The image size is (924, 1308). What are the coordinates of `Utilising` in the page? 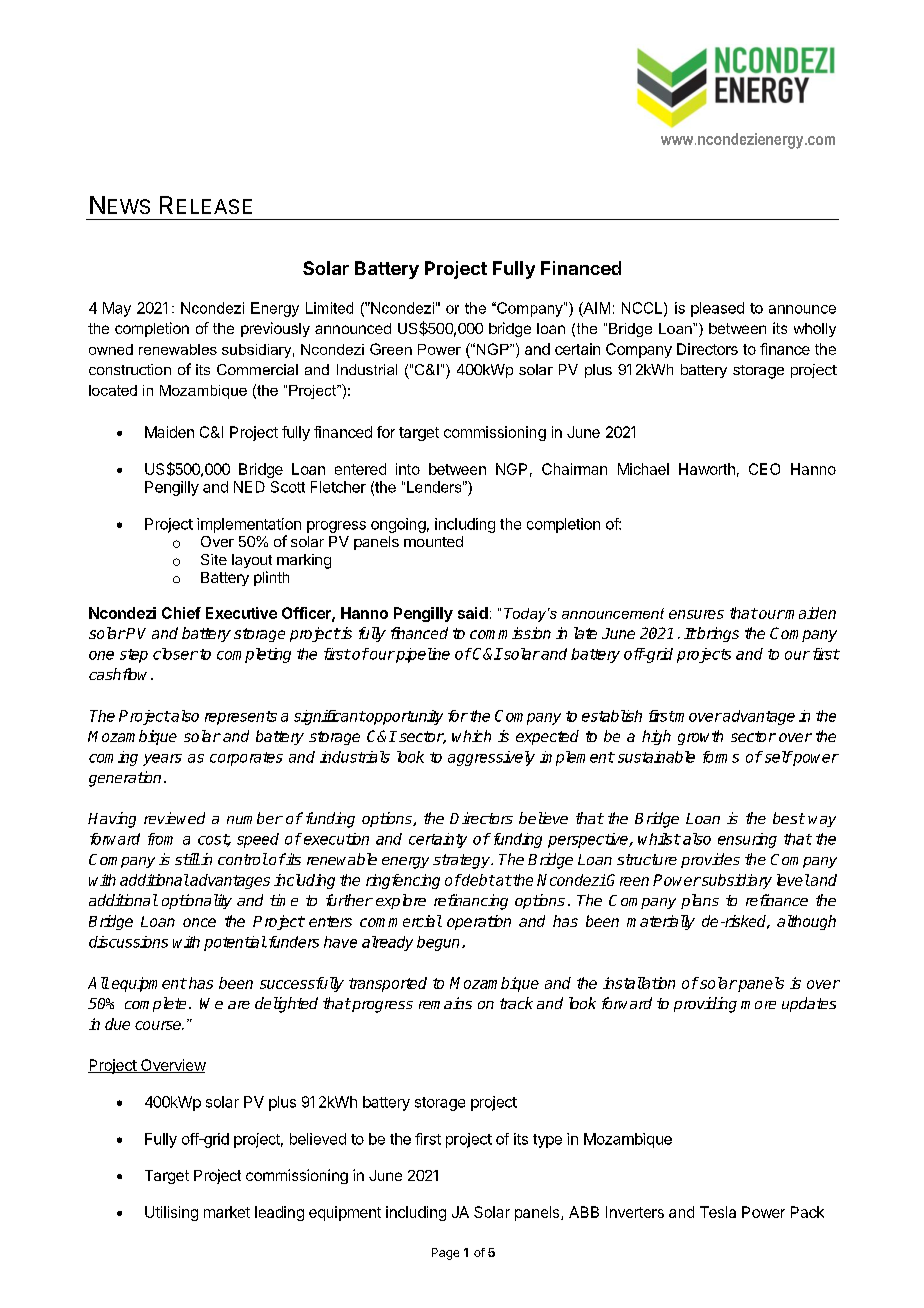 It's located at (171, 1213).
